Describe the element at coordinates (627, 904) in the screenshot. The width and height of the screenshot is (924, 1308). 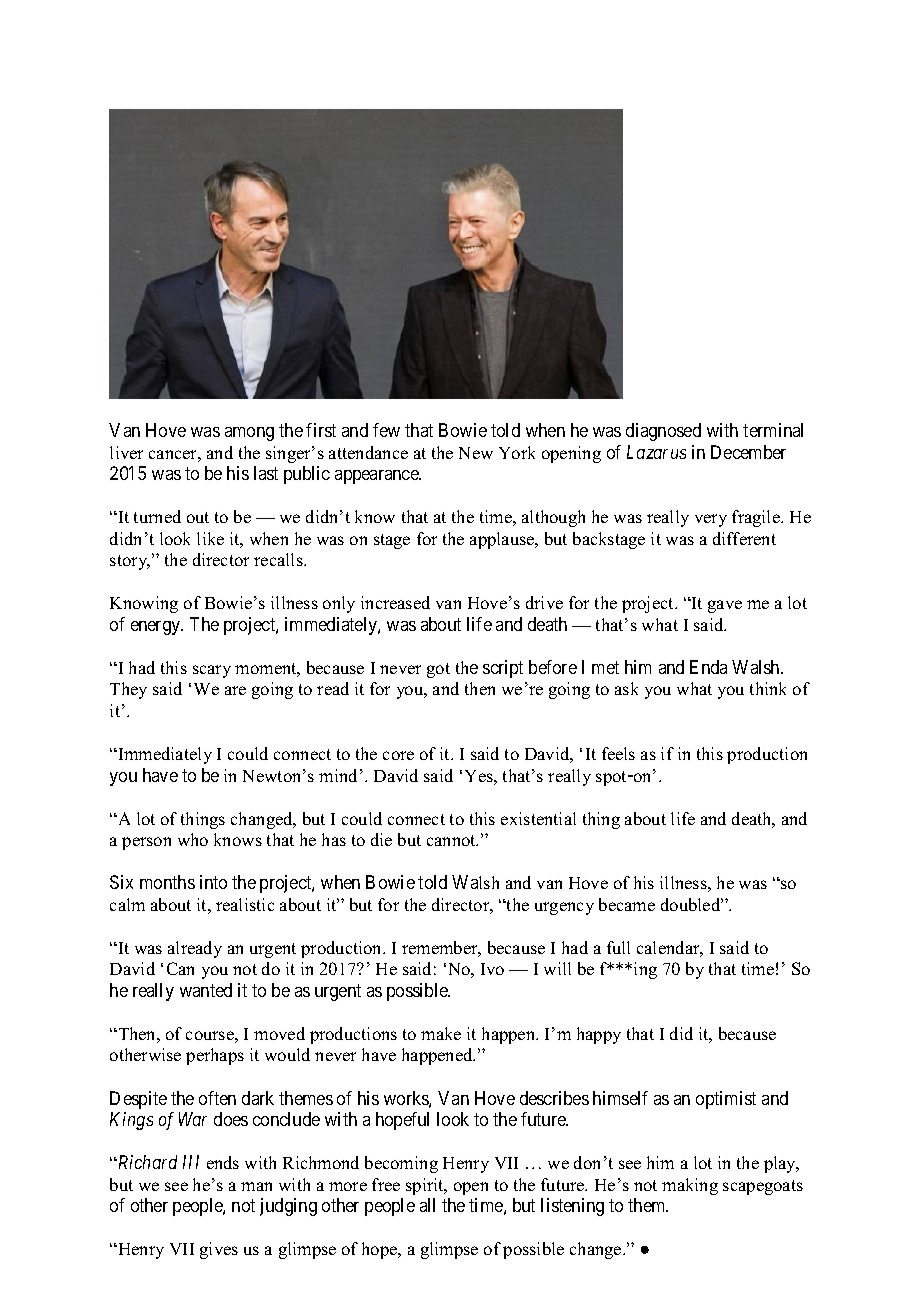
I see `became` at that location.
